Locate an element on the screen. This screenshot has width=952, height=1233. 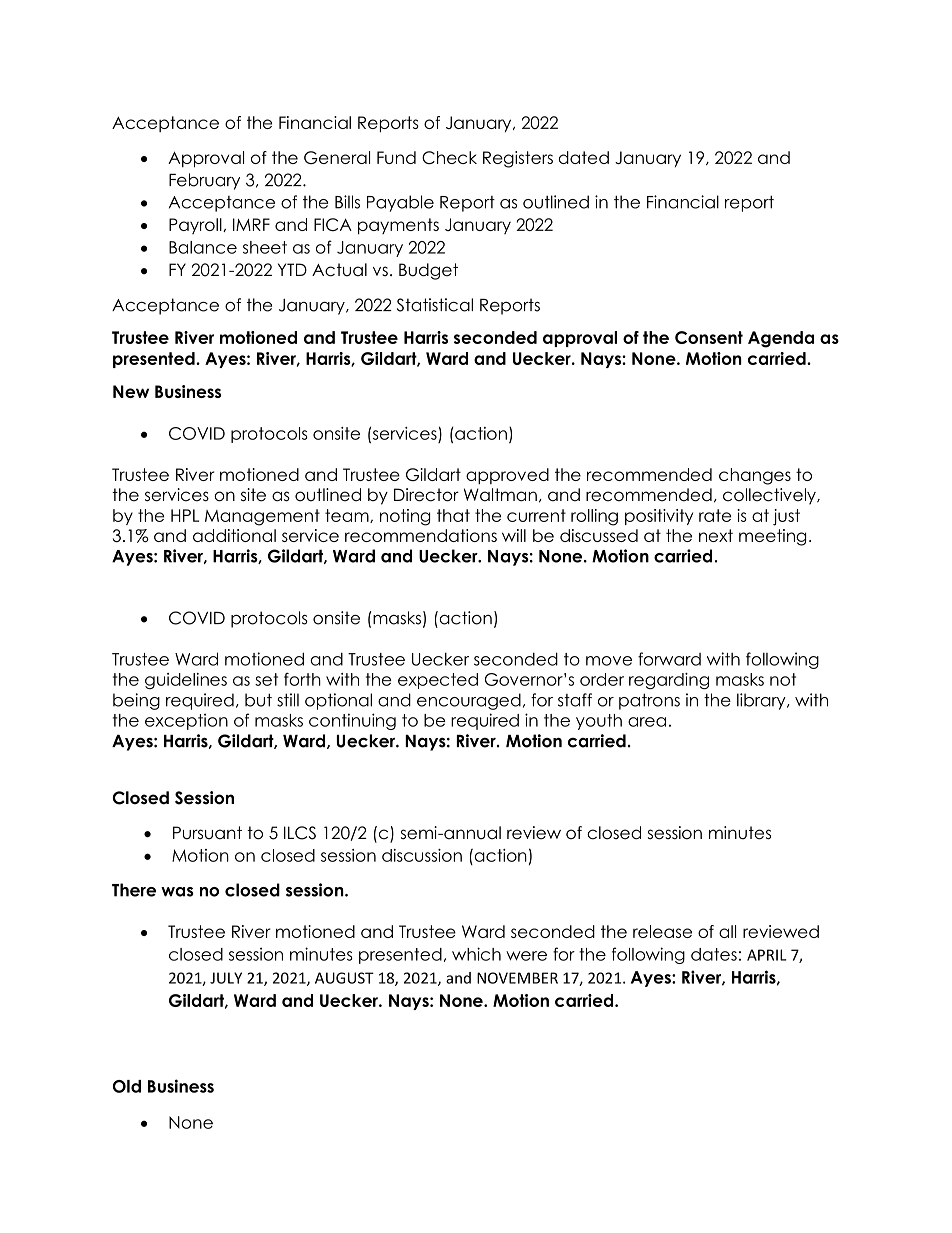
Check is located at coordinates (449, 157).
